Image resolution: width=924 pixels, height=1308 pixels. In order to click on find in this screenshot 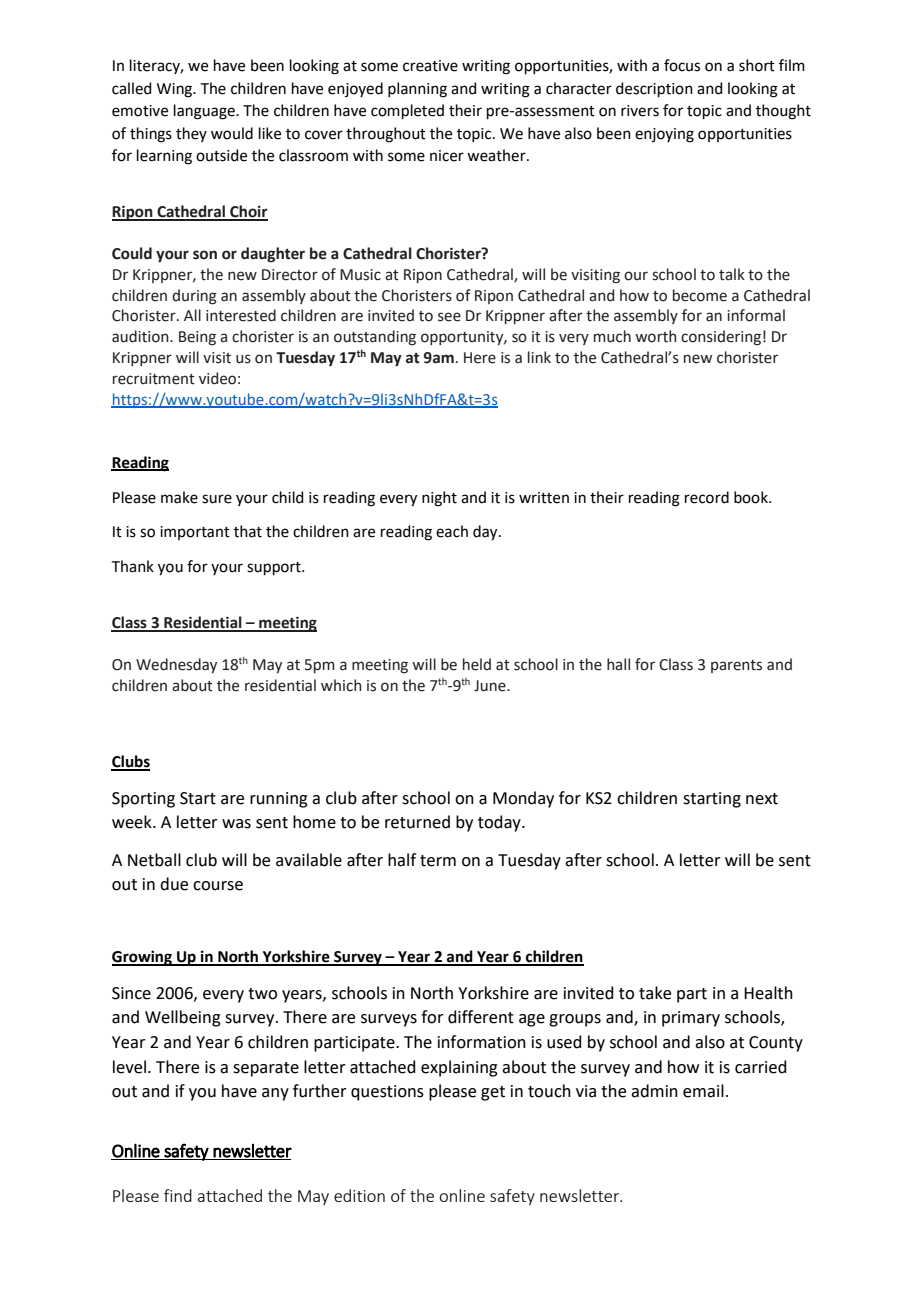, I will do `click(178, 1195)`.
